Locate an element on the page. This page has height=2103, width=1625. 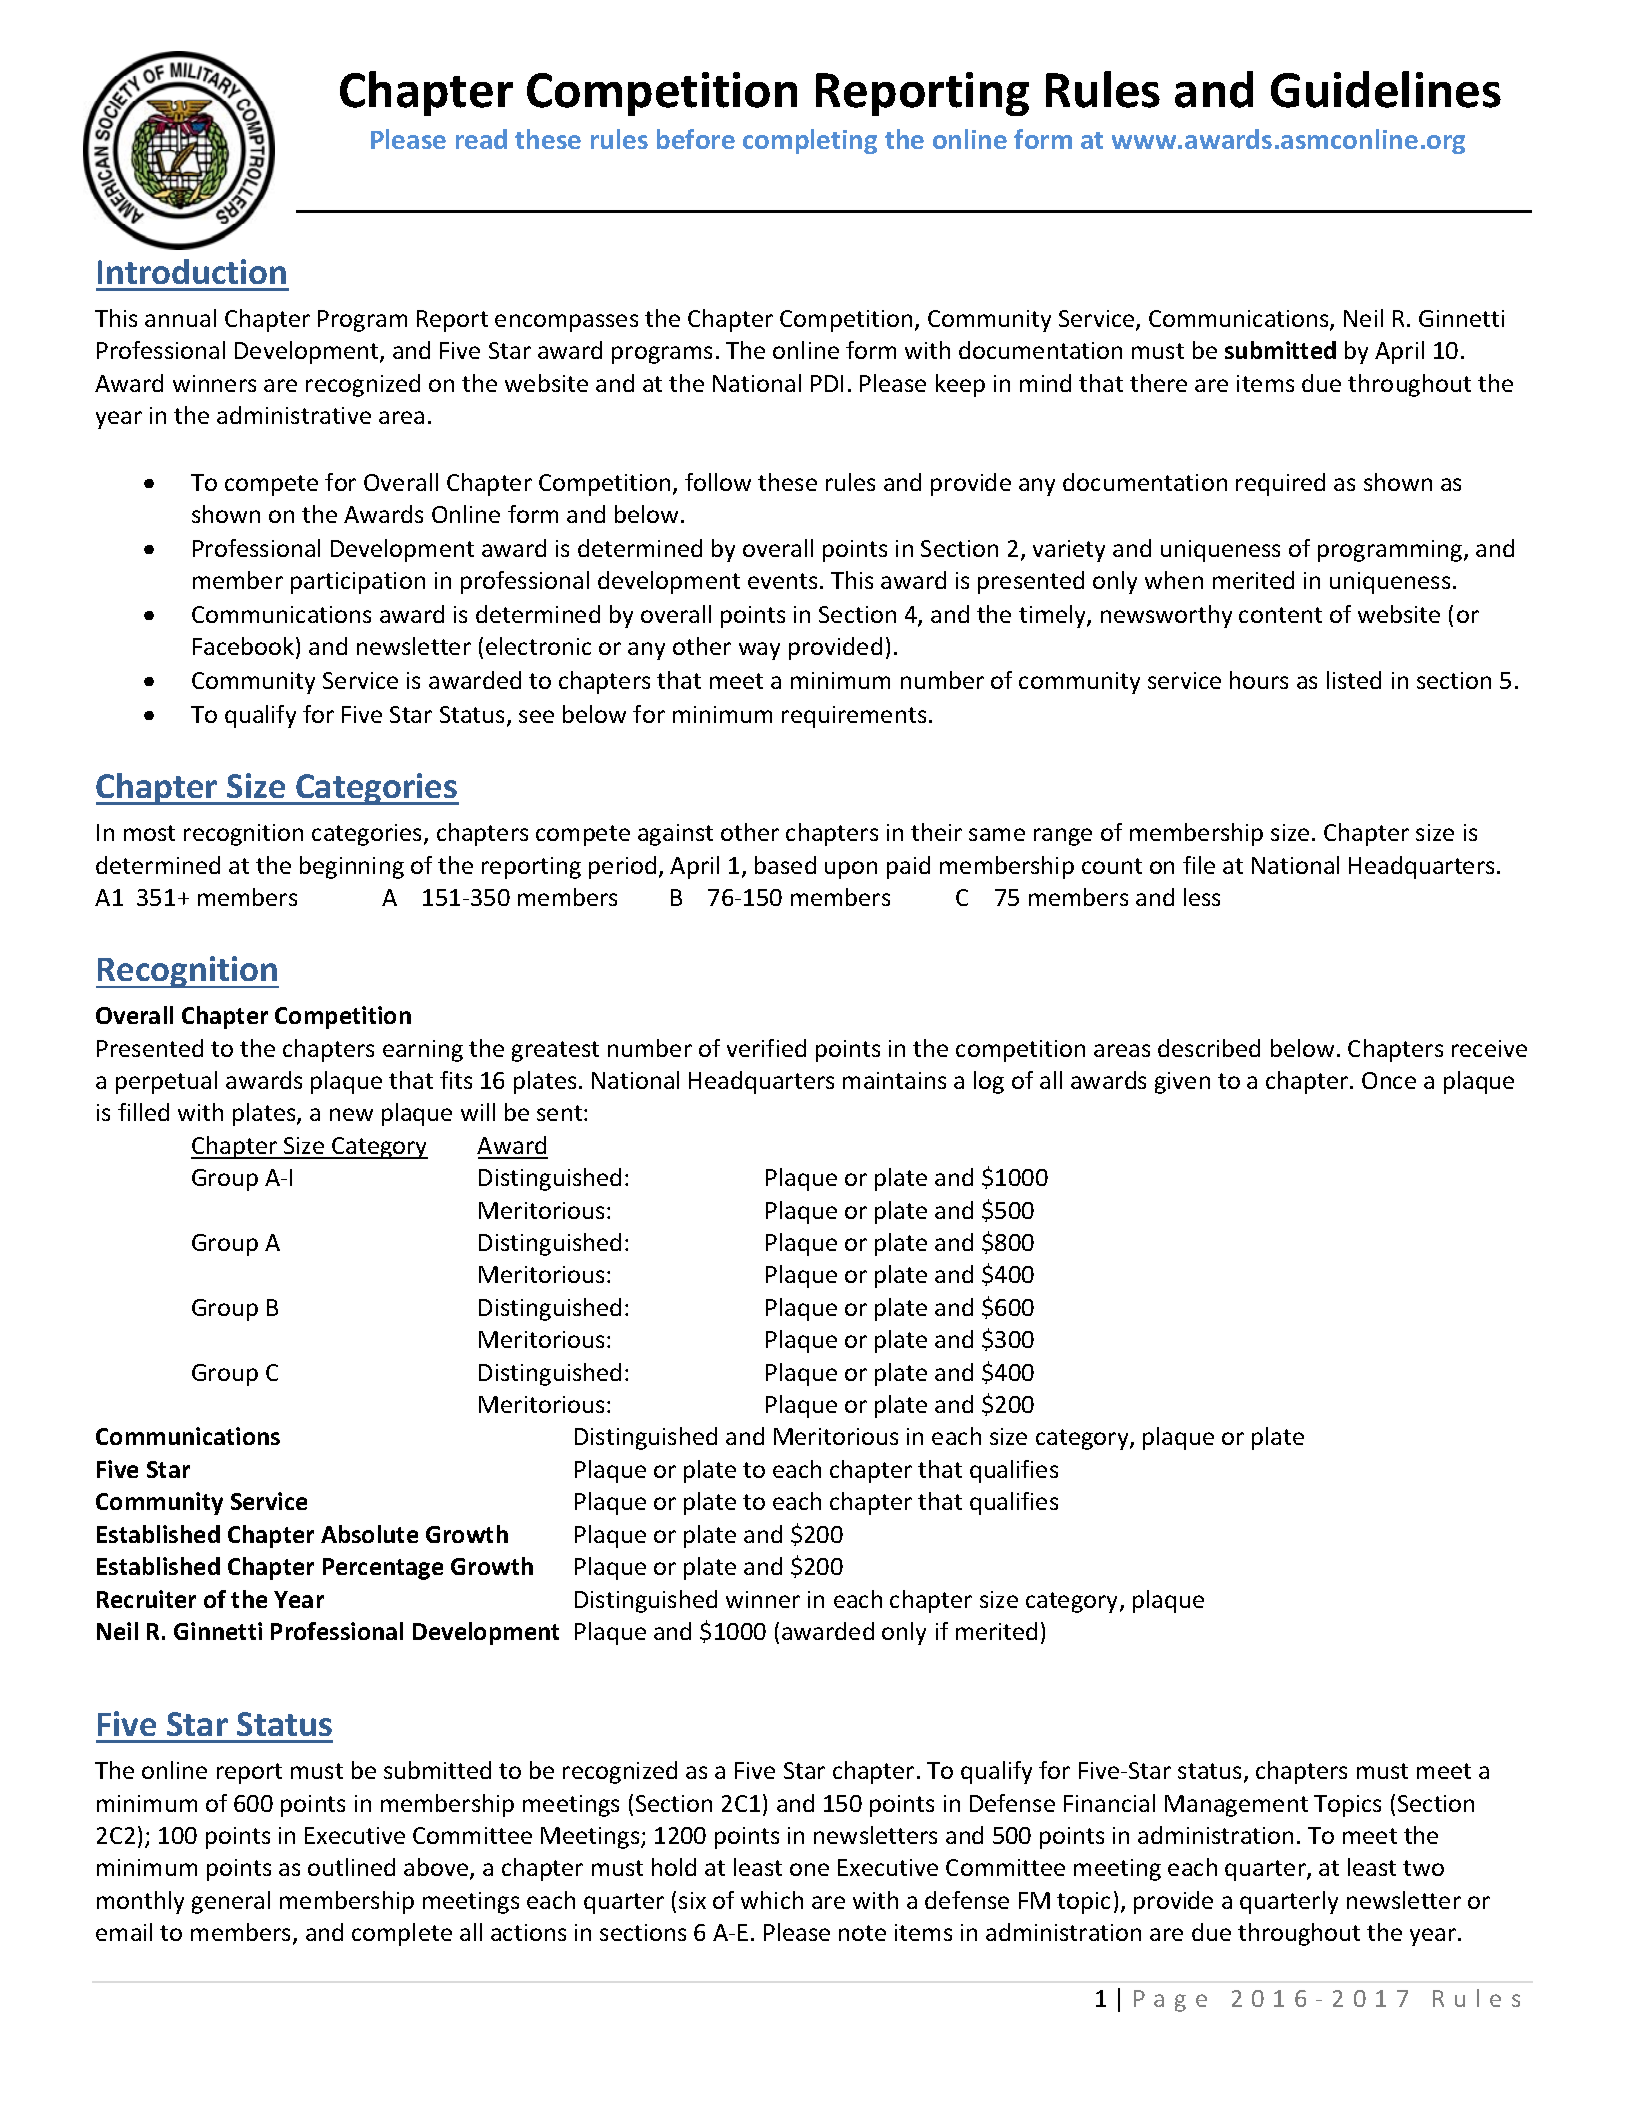
completing is located at coordinates (810, 141).
